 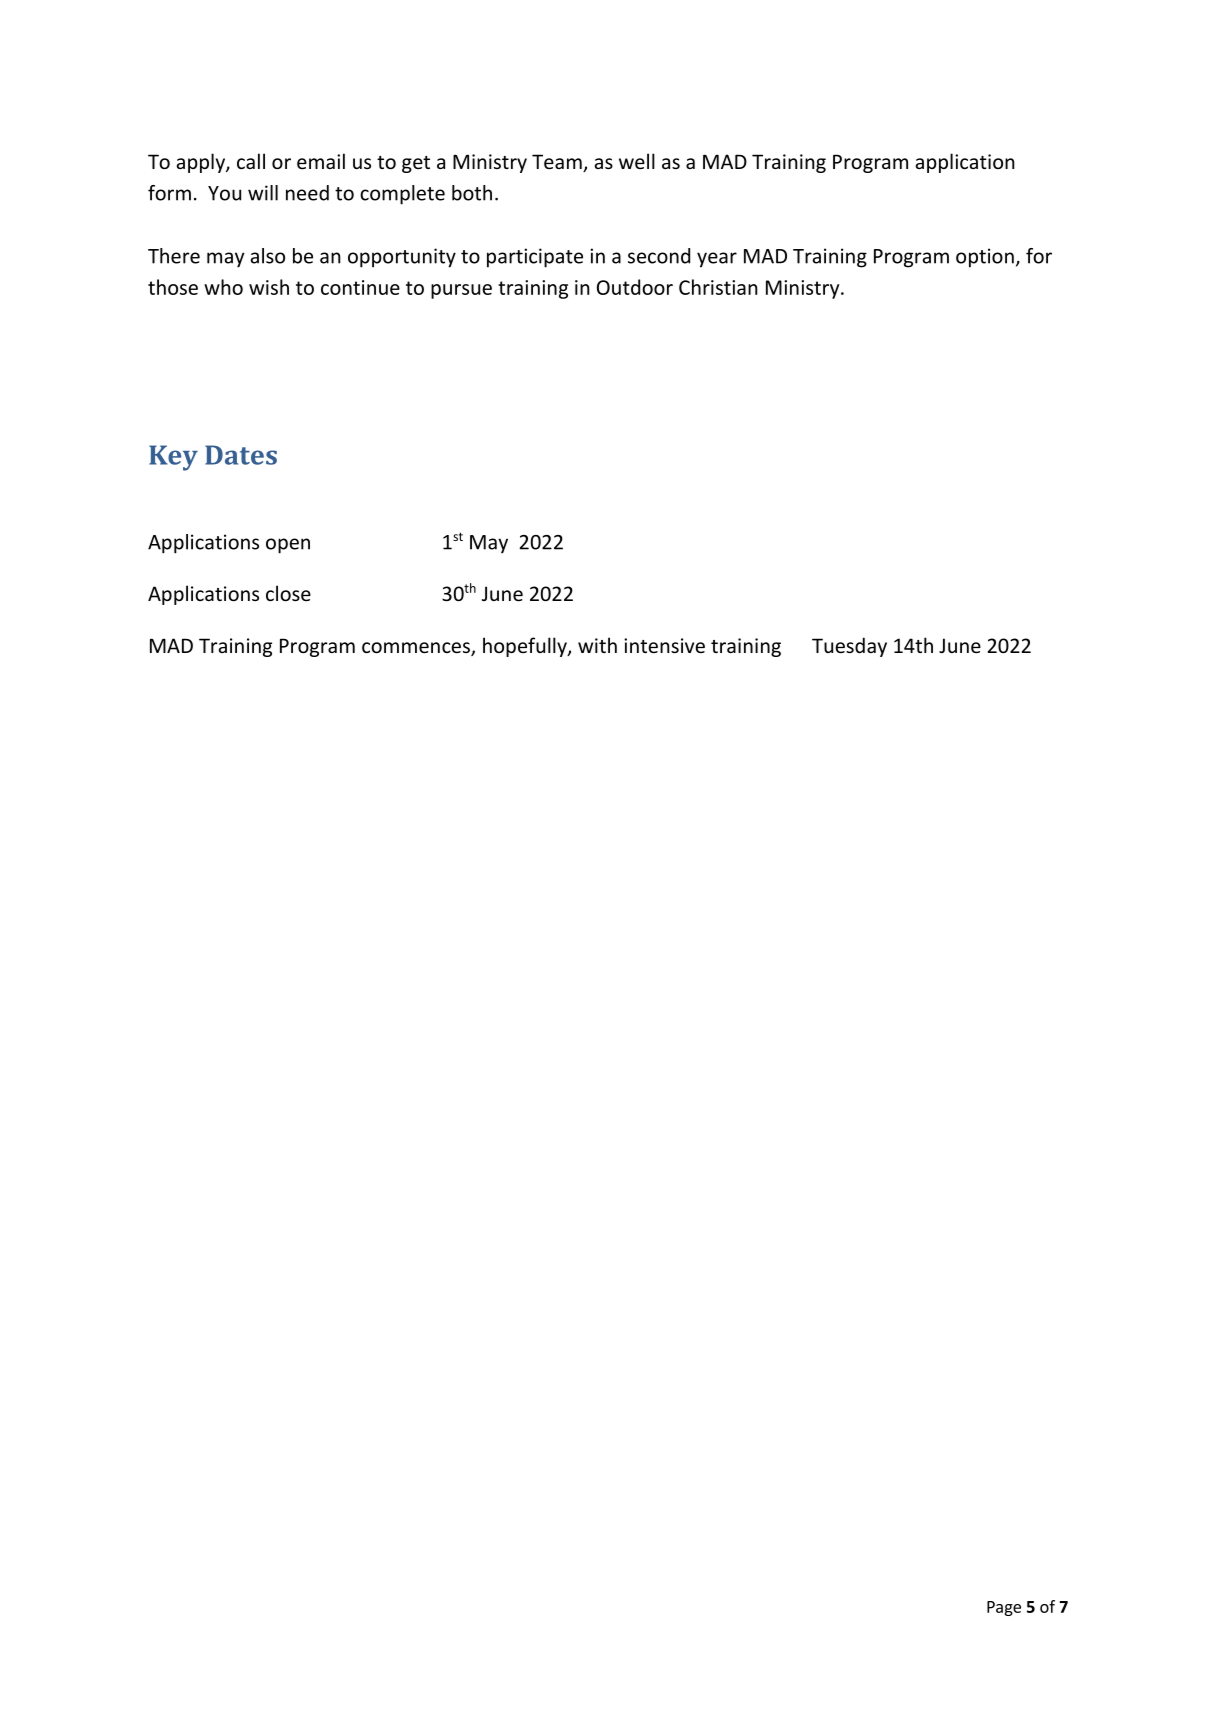 What do you see at coordinates (558, 163) in the screenshot?
I see `Team` at bounding box center [558, 163].
